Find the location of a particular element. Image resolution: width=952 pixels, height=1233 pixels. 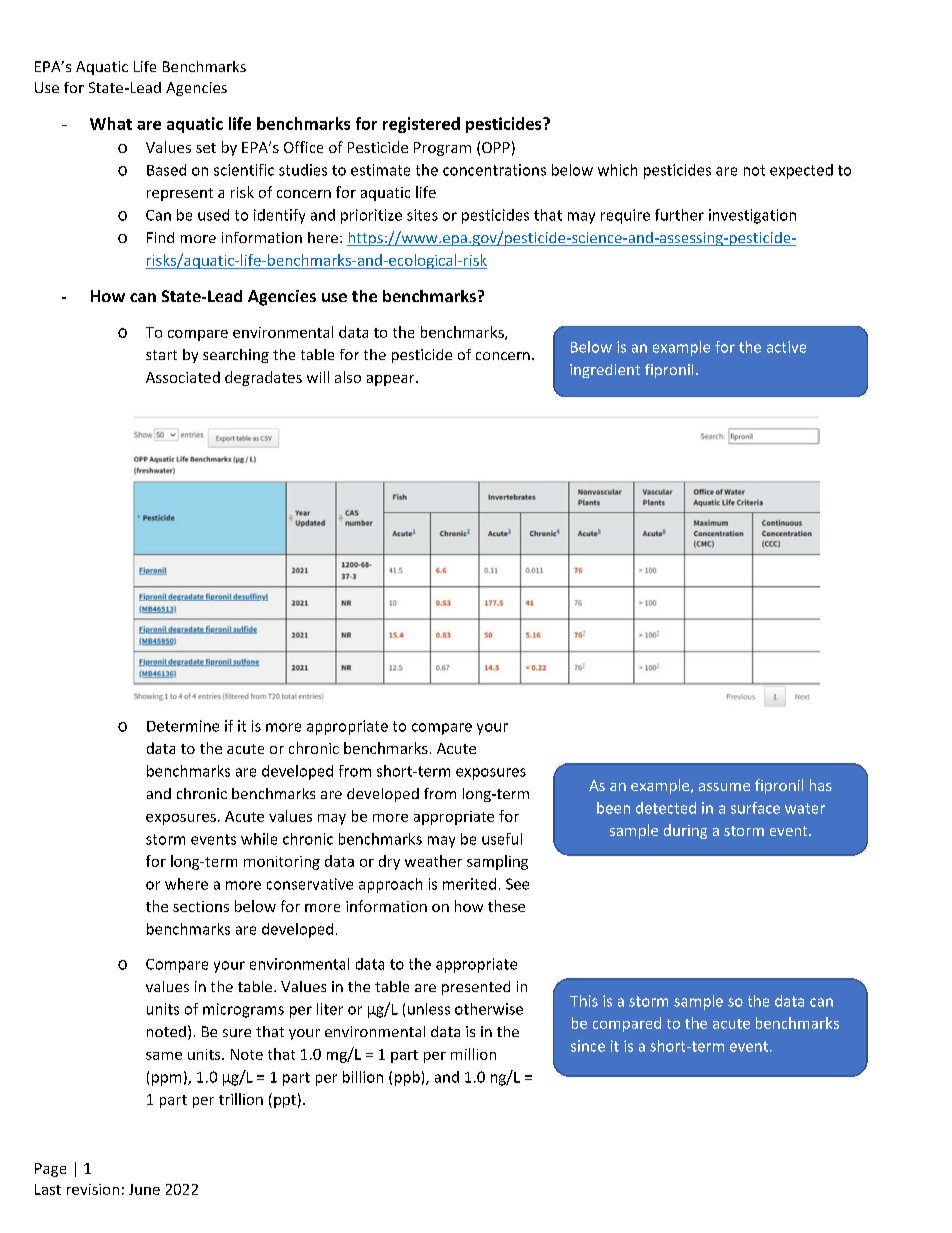

appear is located at coordinates (392, 380).
